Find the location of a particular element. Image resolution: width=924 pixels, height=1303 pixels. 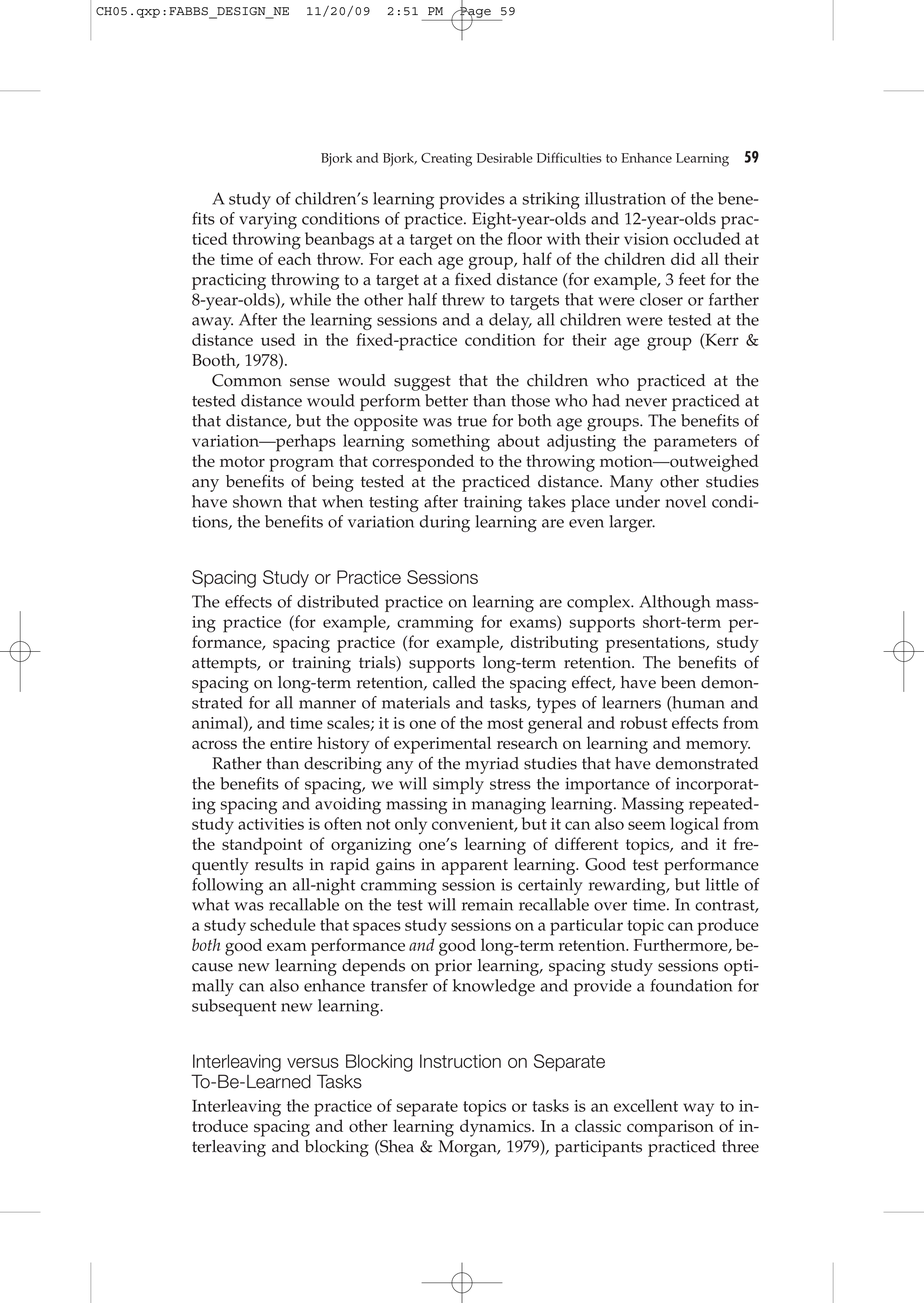

versus is located at coordinates (313, 1063).
